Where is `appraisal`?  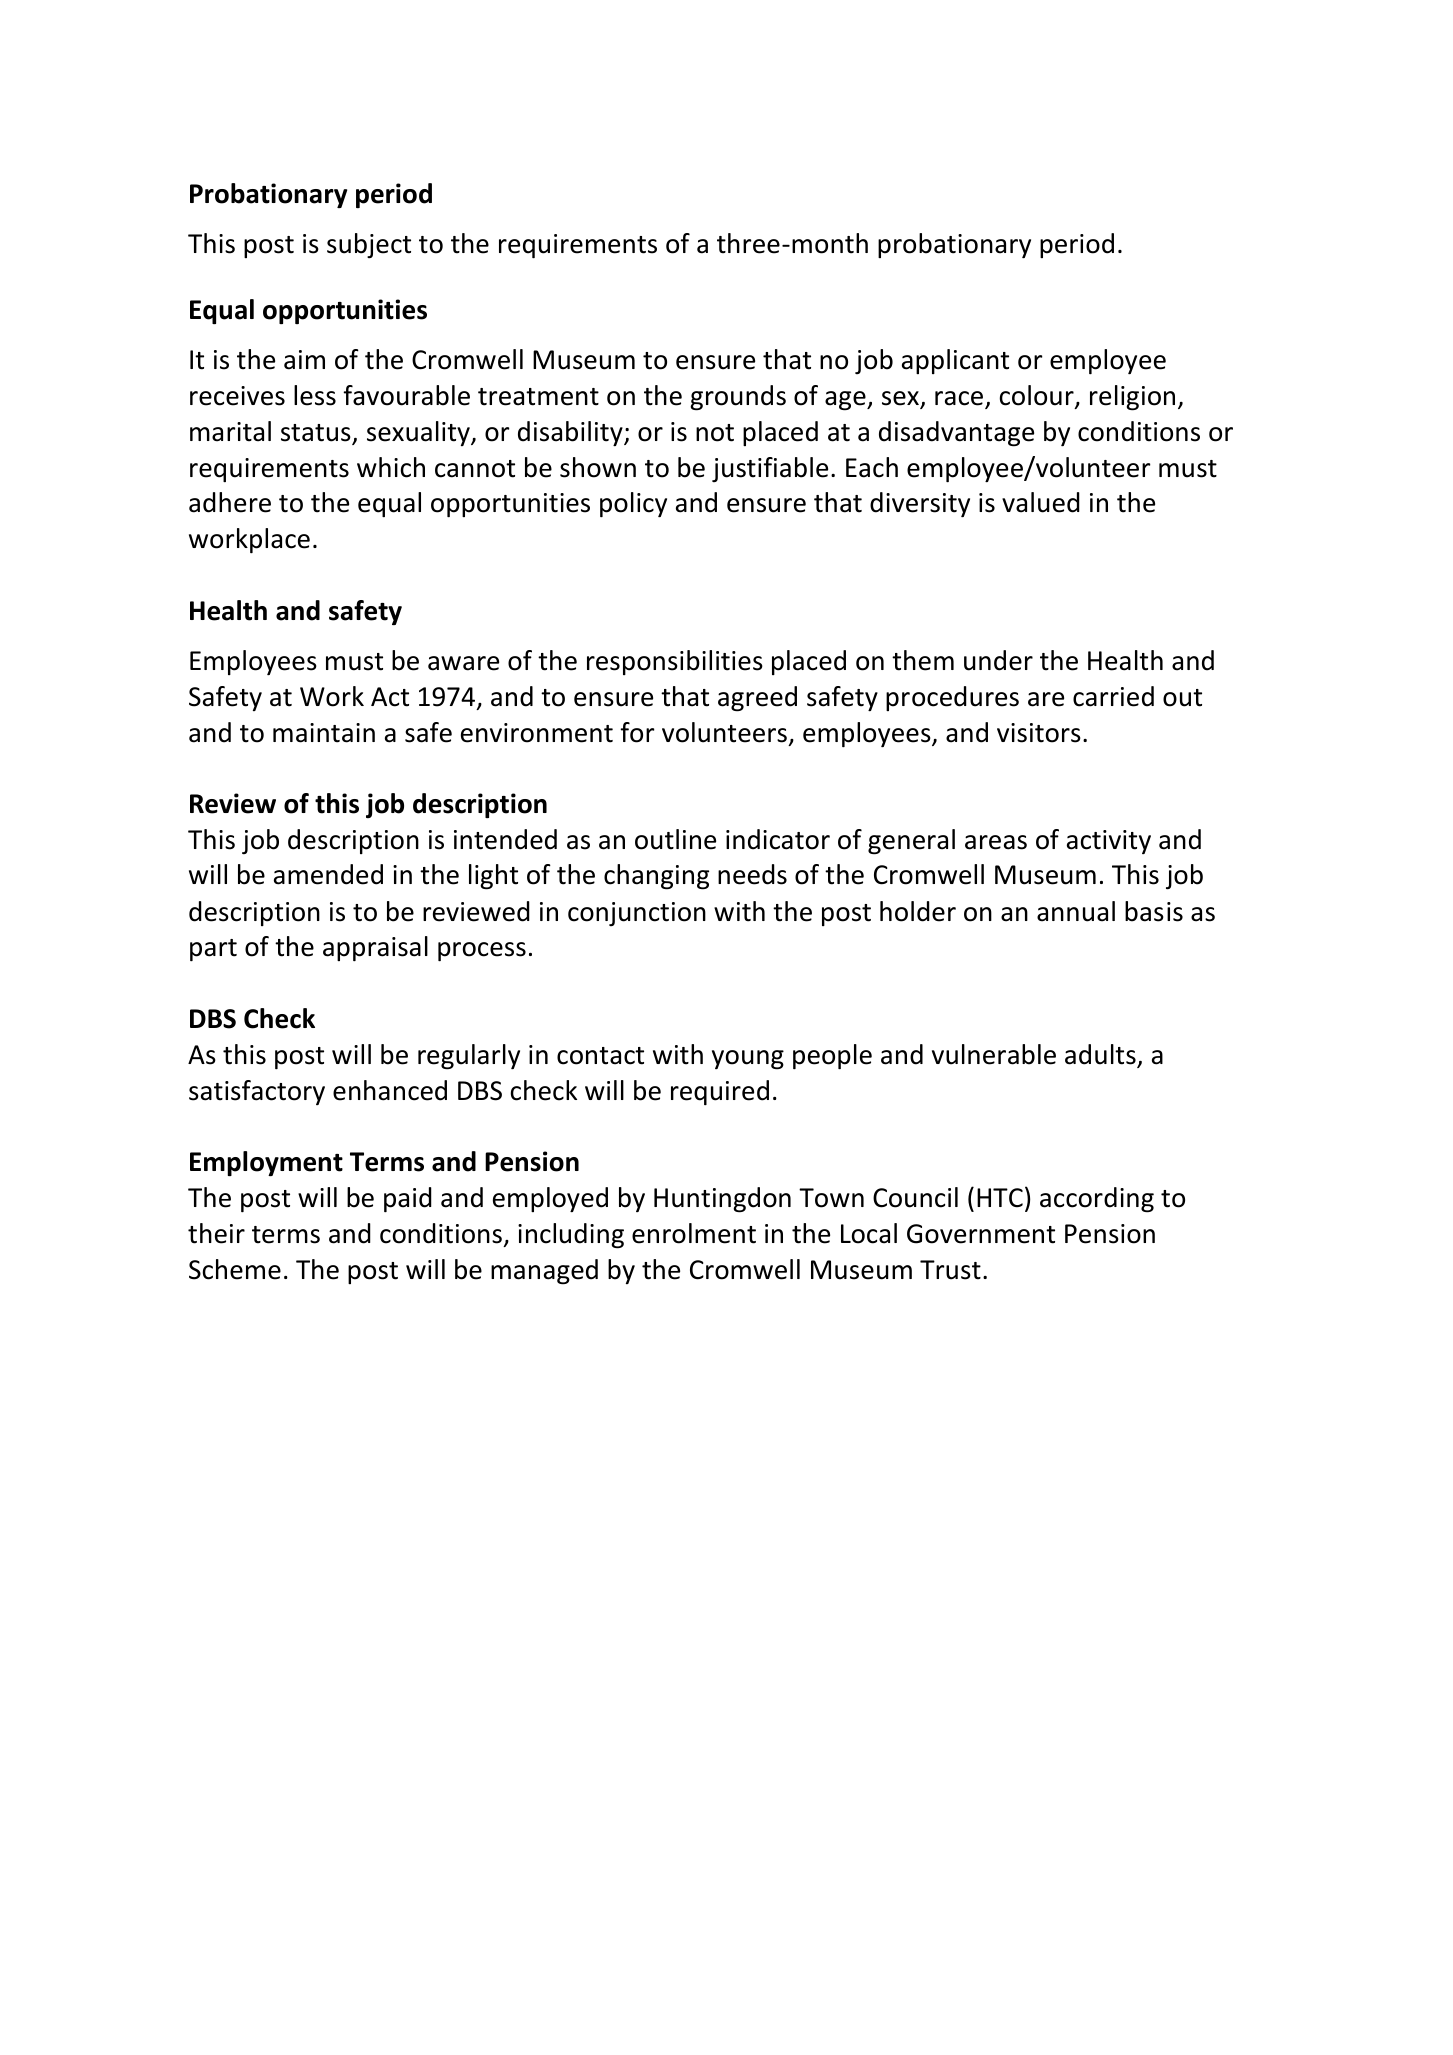 appraisal is located at coordinates (375, 948).
